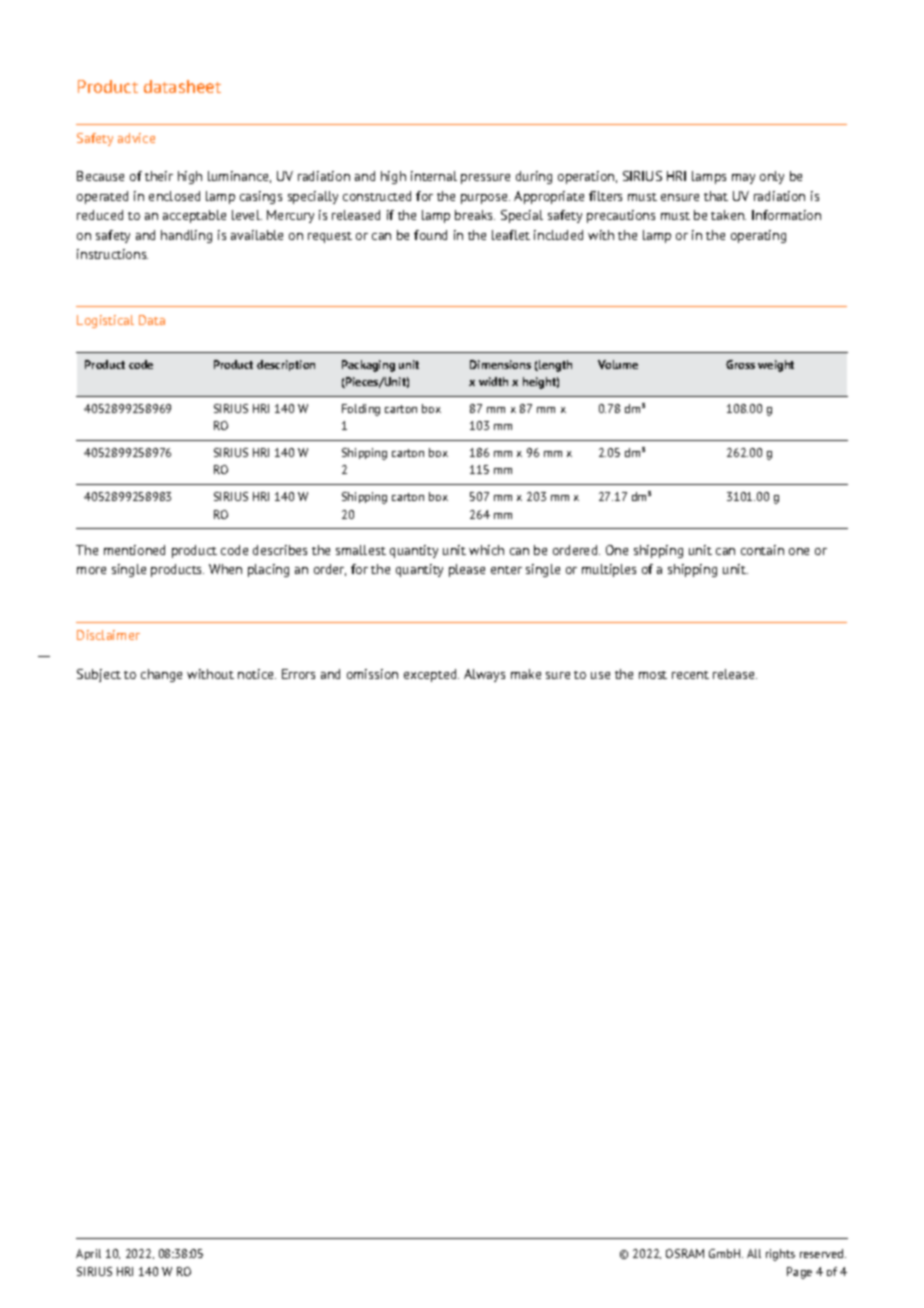  I want to click on internal, so click(434, 176).
